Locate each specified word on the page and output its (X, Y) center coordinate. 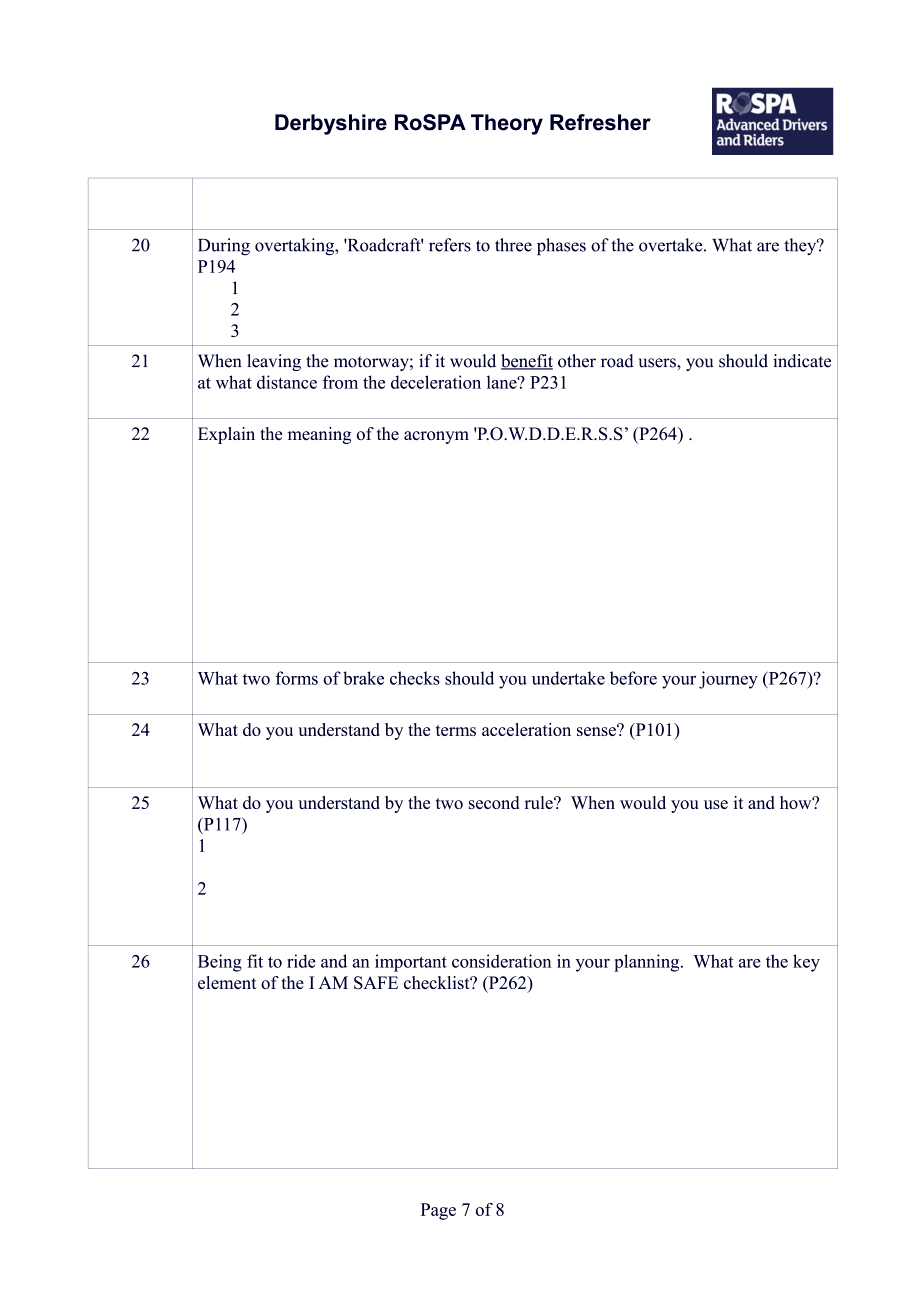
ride (301, 961)
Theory (507, 124)
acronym (436, 437)
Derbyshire (331, 124)
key (806, 963)
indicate (802, 361)
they (801, 246)
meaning (319, 435)
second (494, 802)
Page (438, 1211)
